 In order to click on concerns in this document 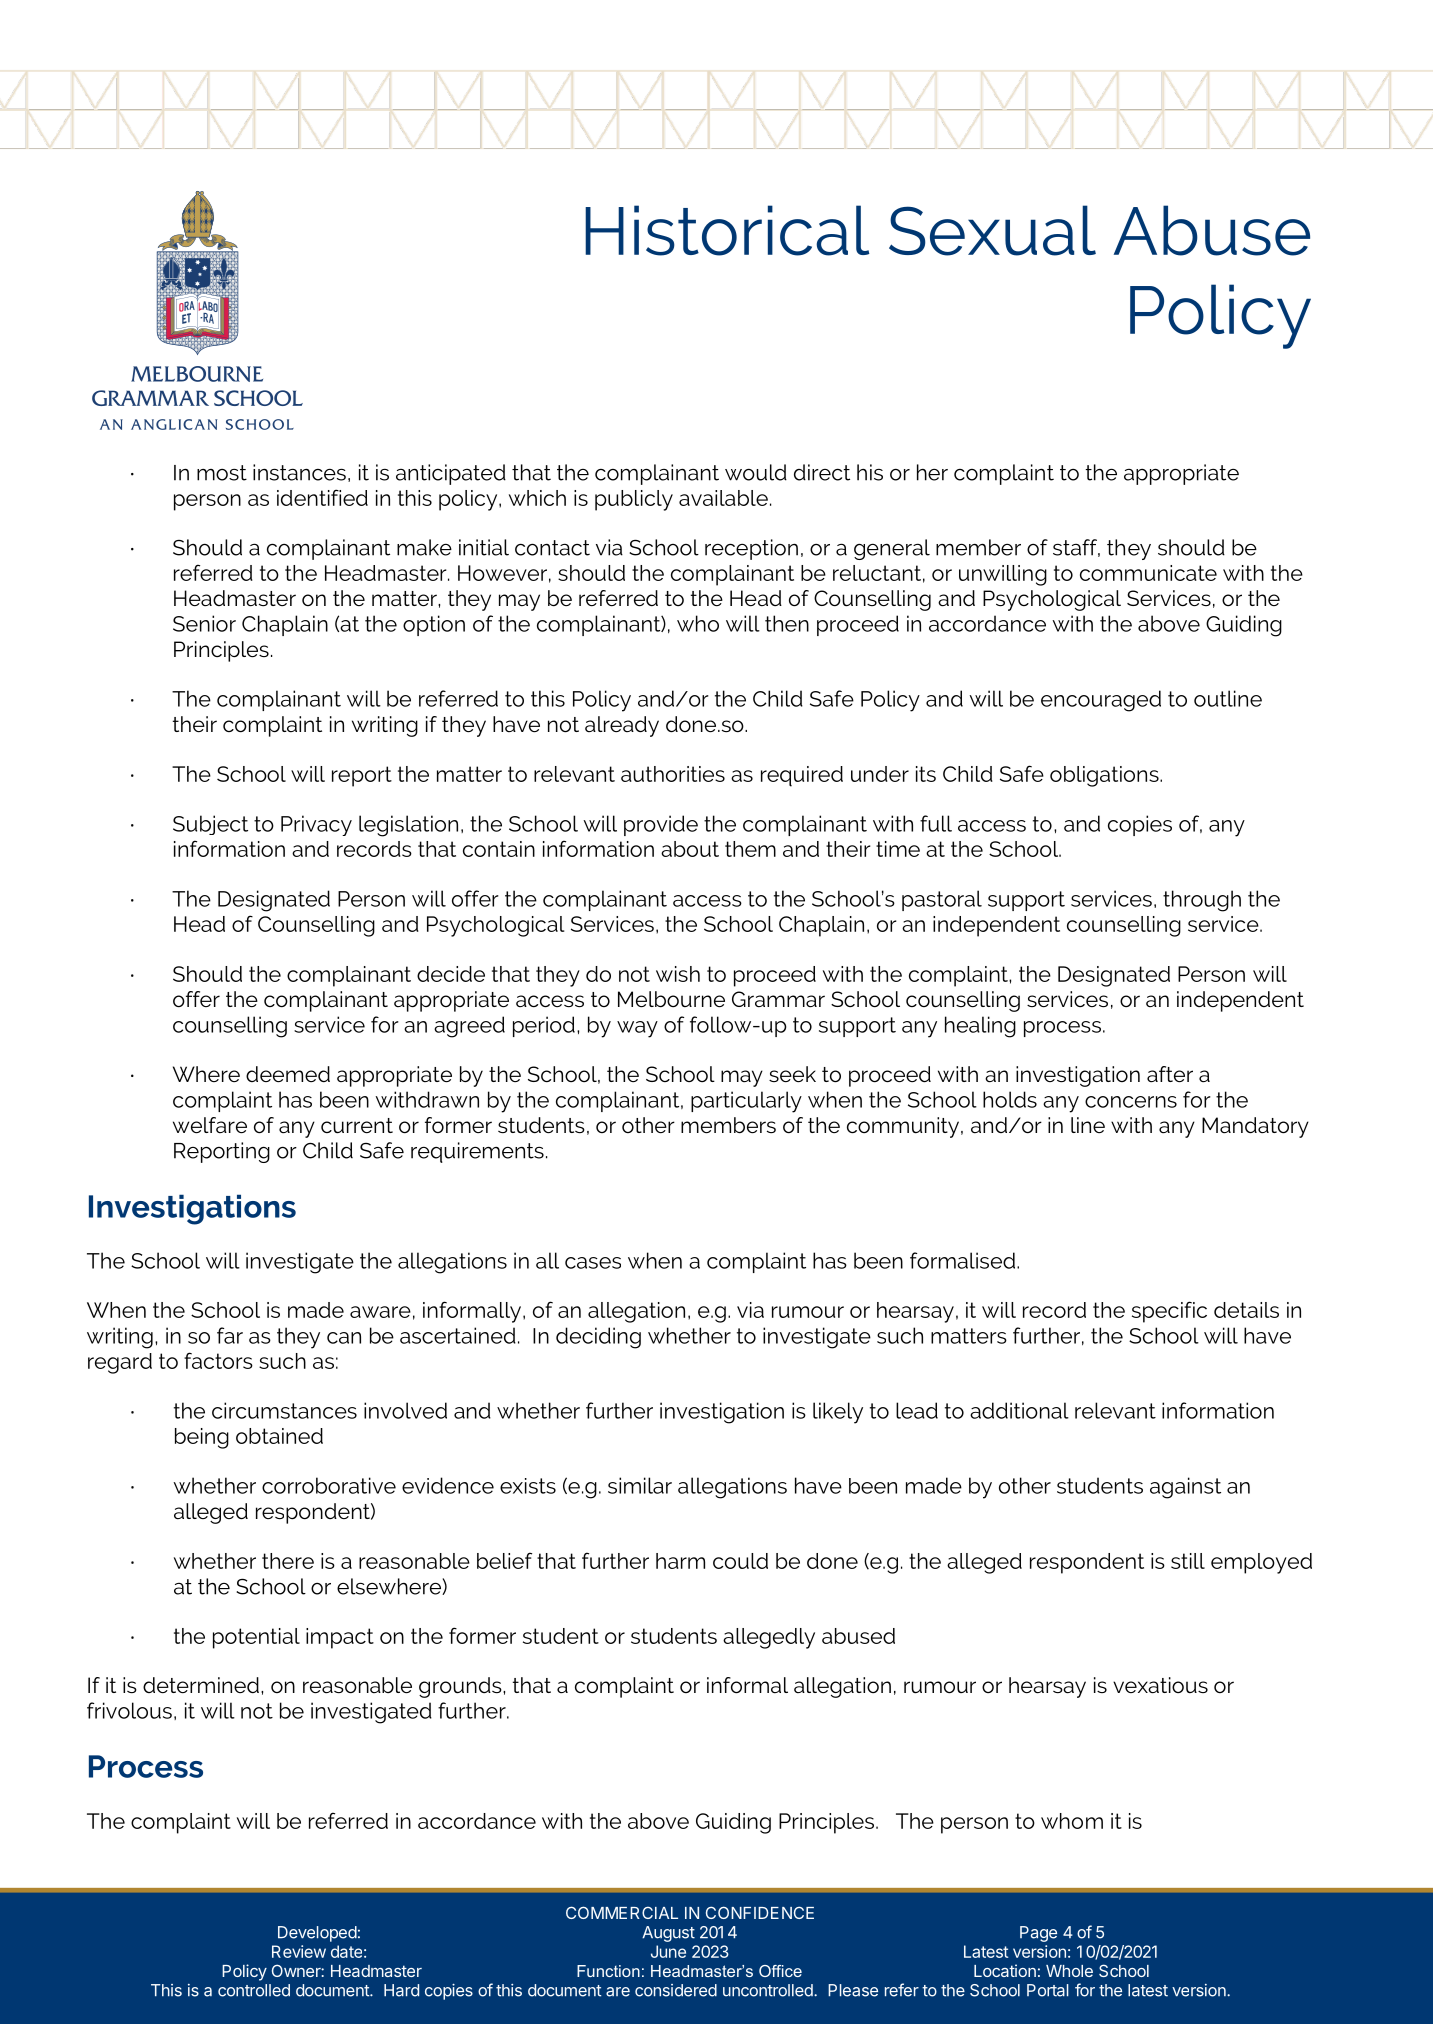, I will do `click(1131, 1102)`.
